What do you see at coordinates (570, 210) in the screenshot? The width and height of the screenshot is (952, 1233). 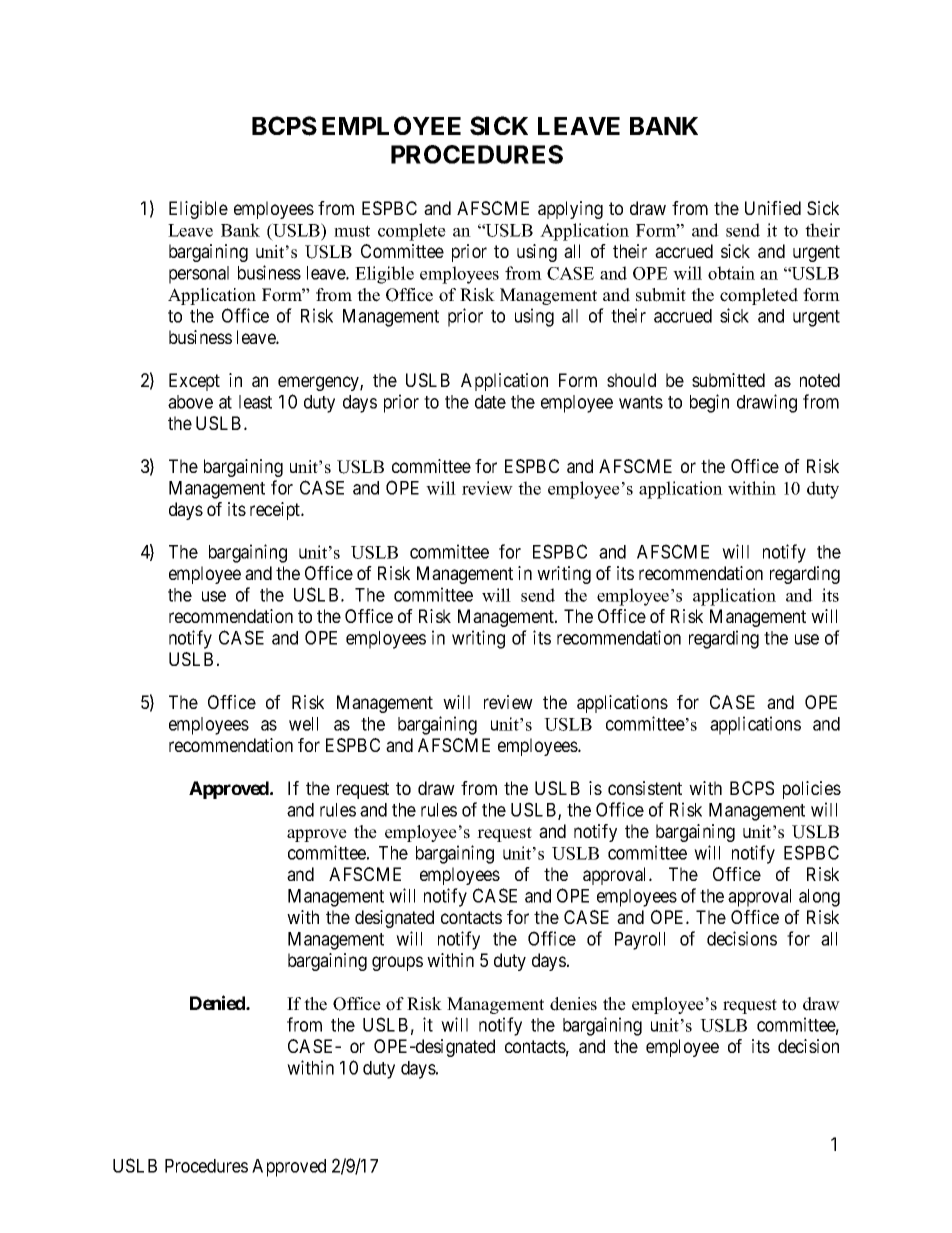 I see `applying` at bounding box center [570, 210].
